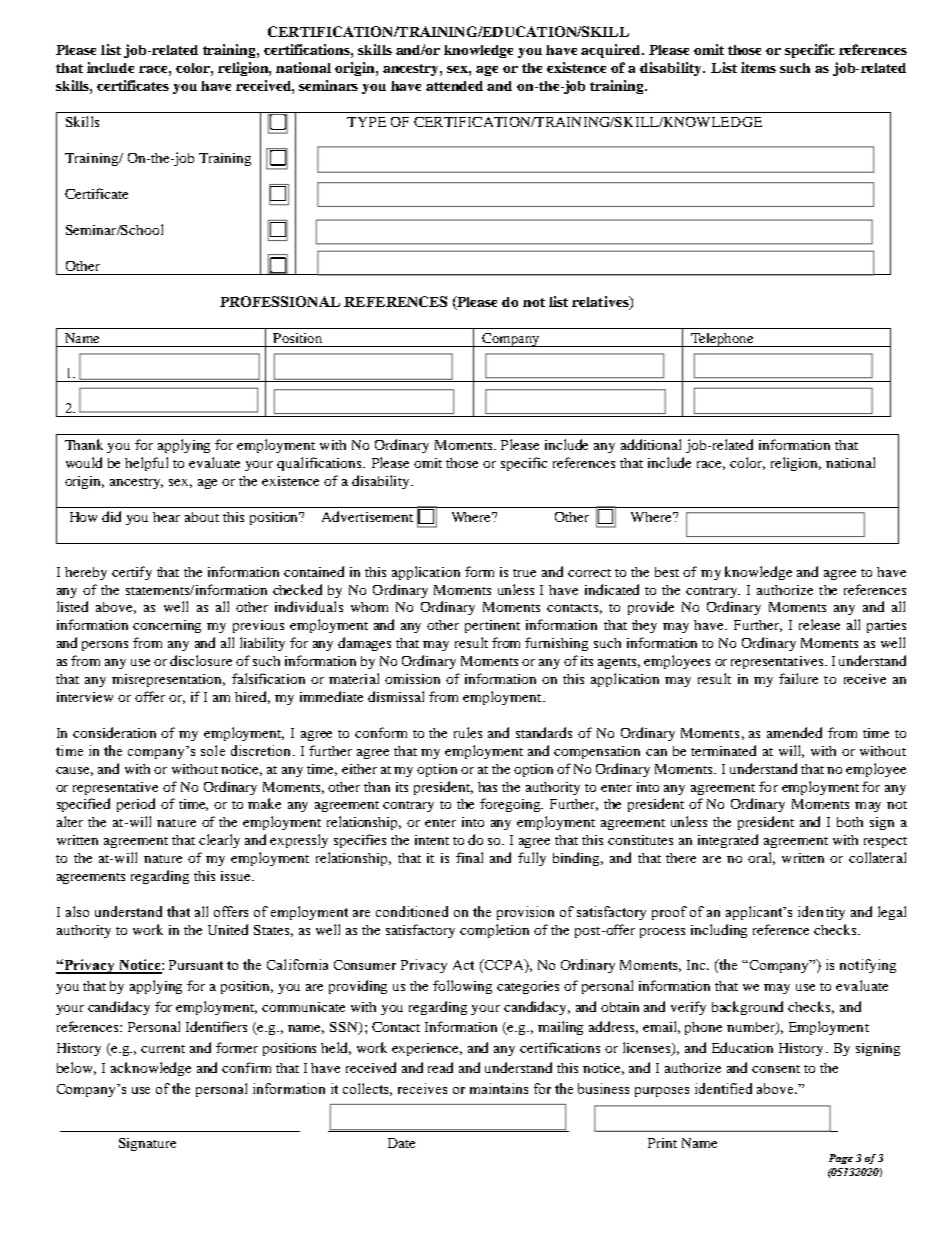 This image has height=1233, width=952. What do you see at coordinates (366, 122) in the image?
I see `TYPE` at bounding box center [366, 122].
